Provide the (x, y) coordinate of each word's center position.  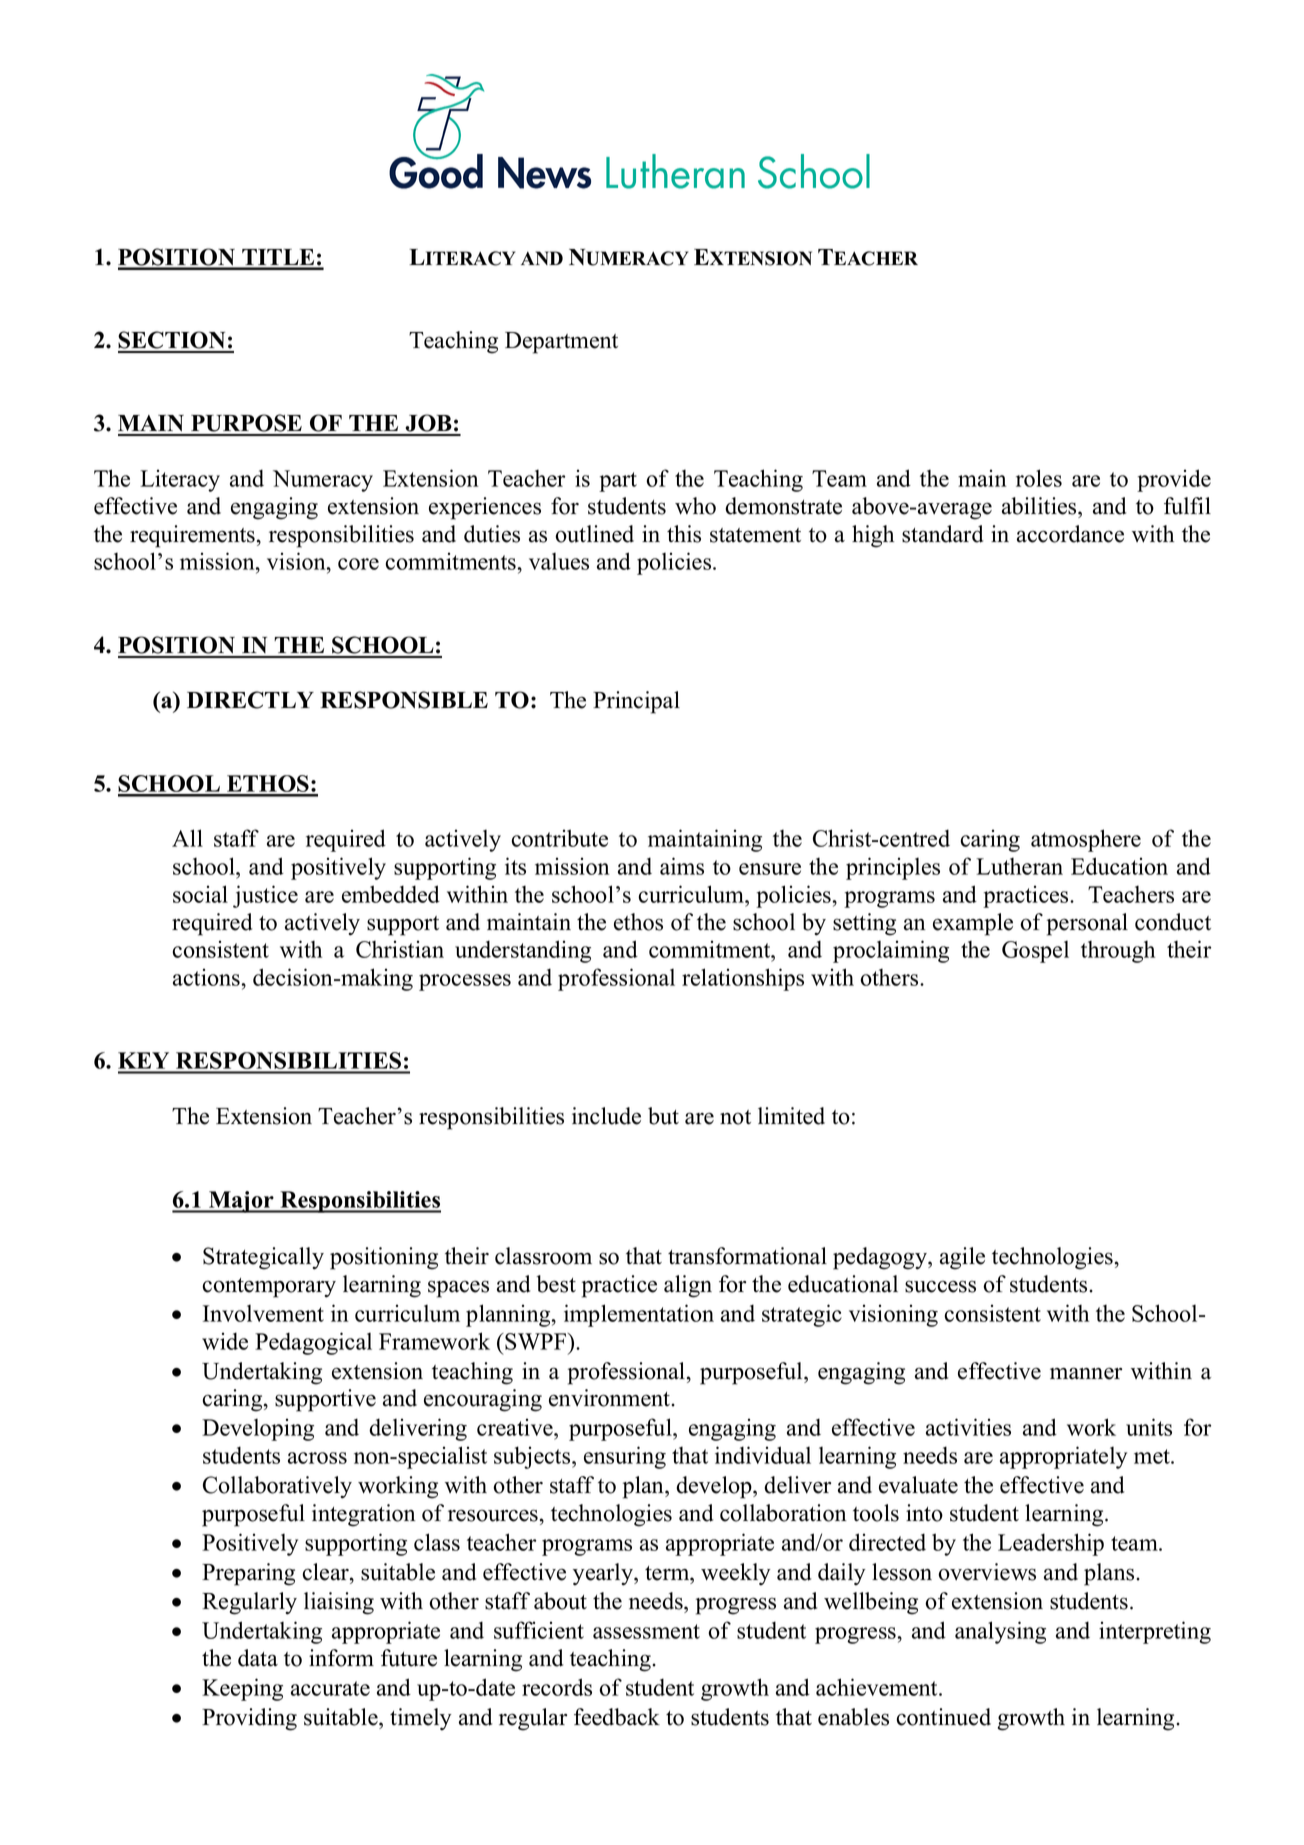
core (358, 564)
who (695, 506)
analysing (1000, 1632)
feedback (617, 1717)
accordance (1070, 534)
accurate (330, 1688)
